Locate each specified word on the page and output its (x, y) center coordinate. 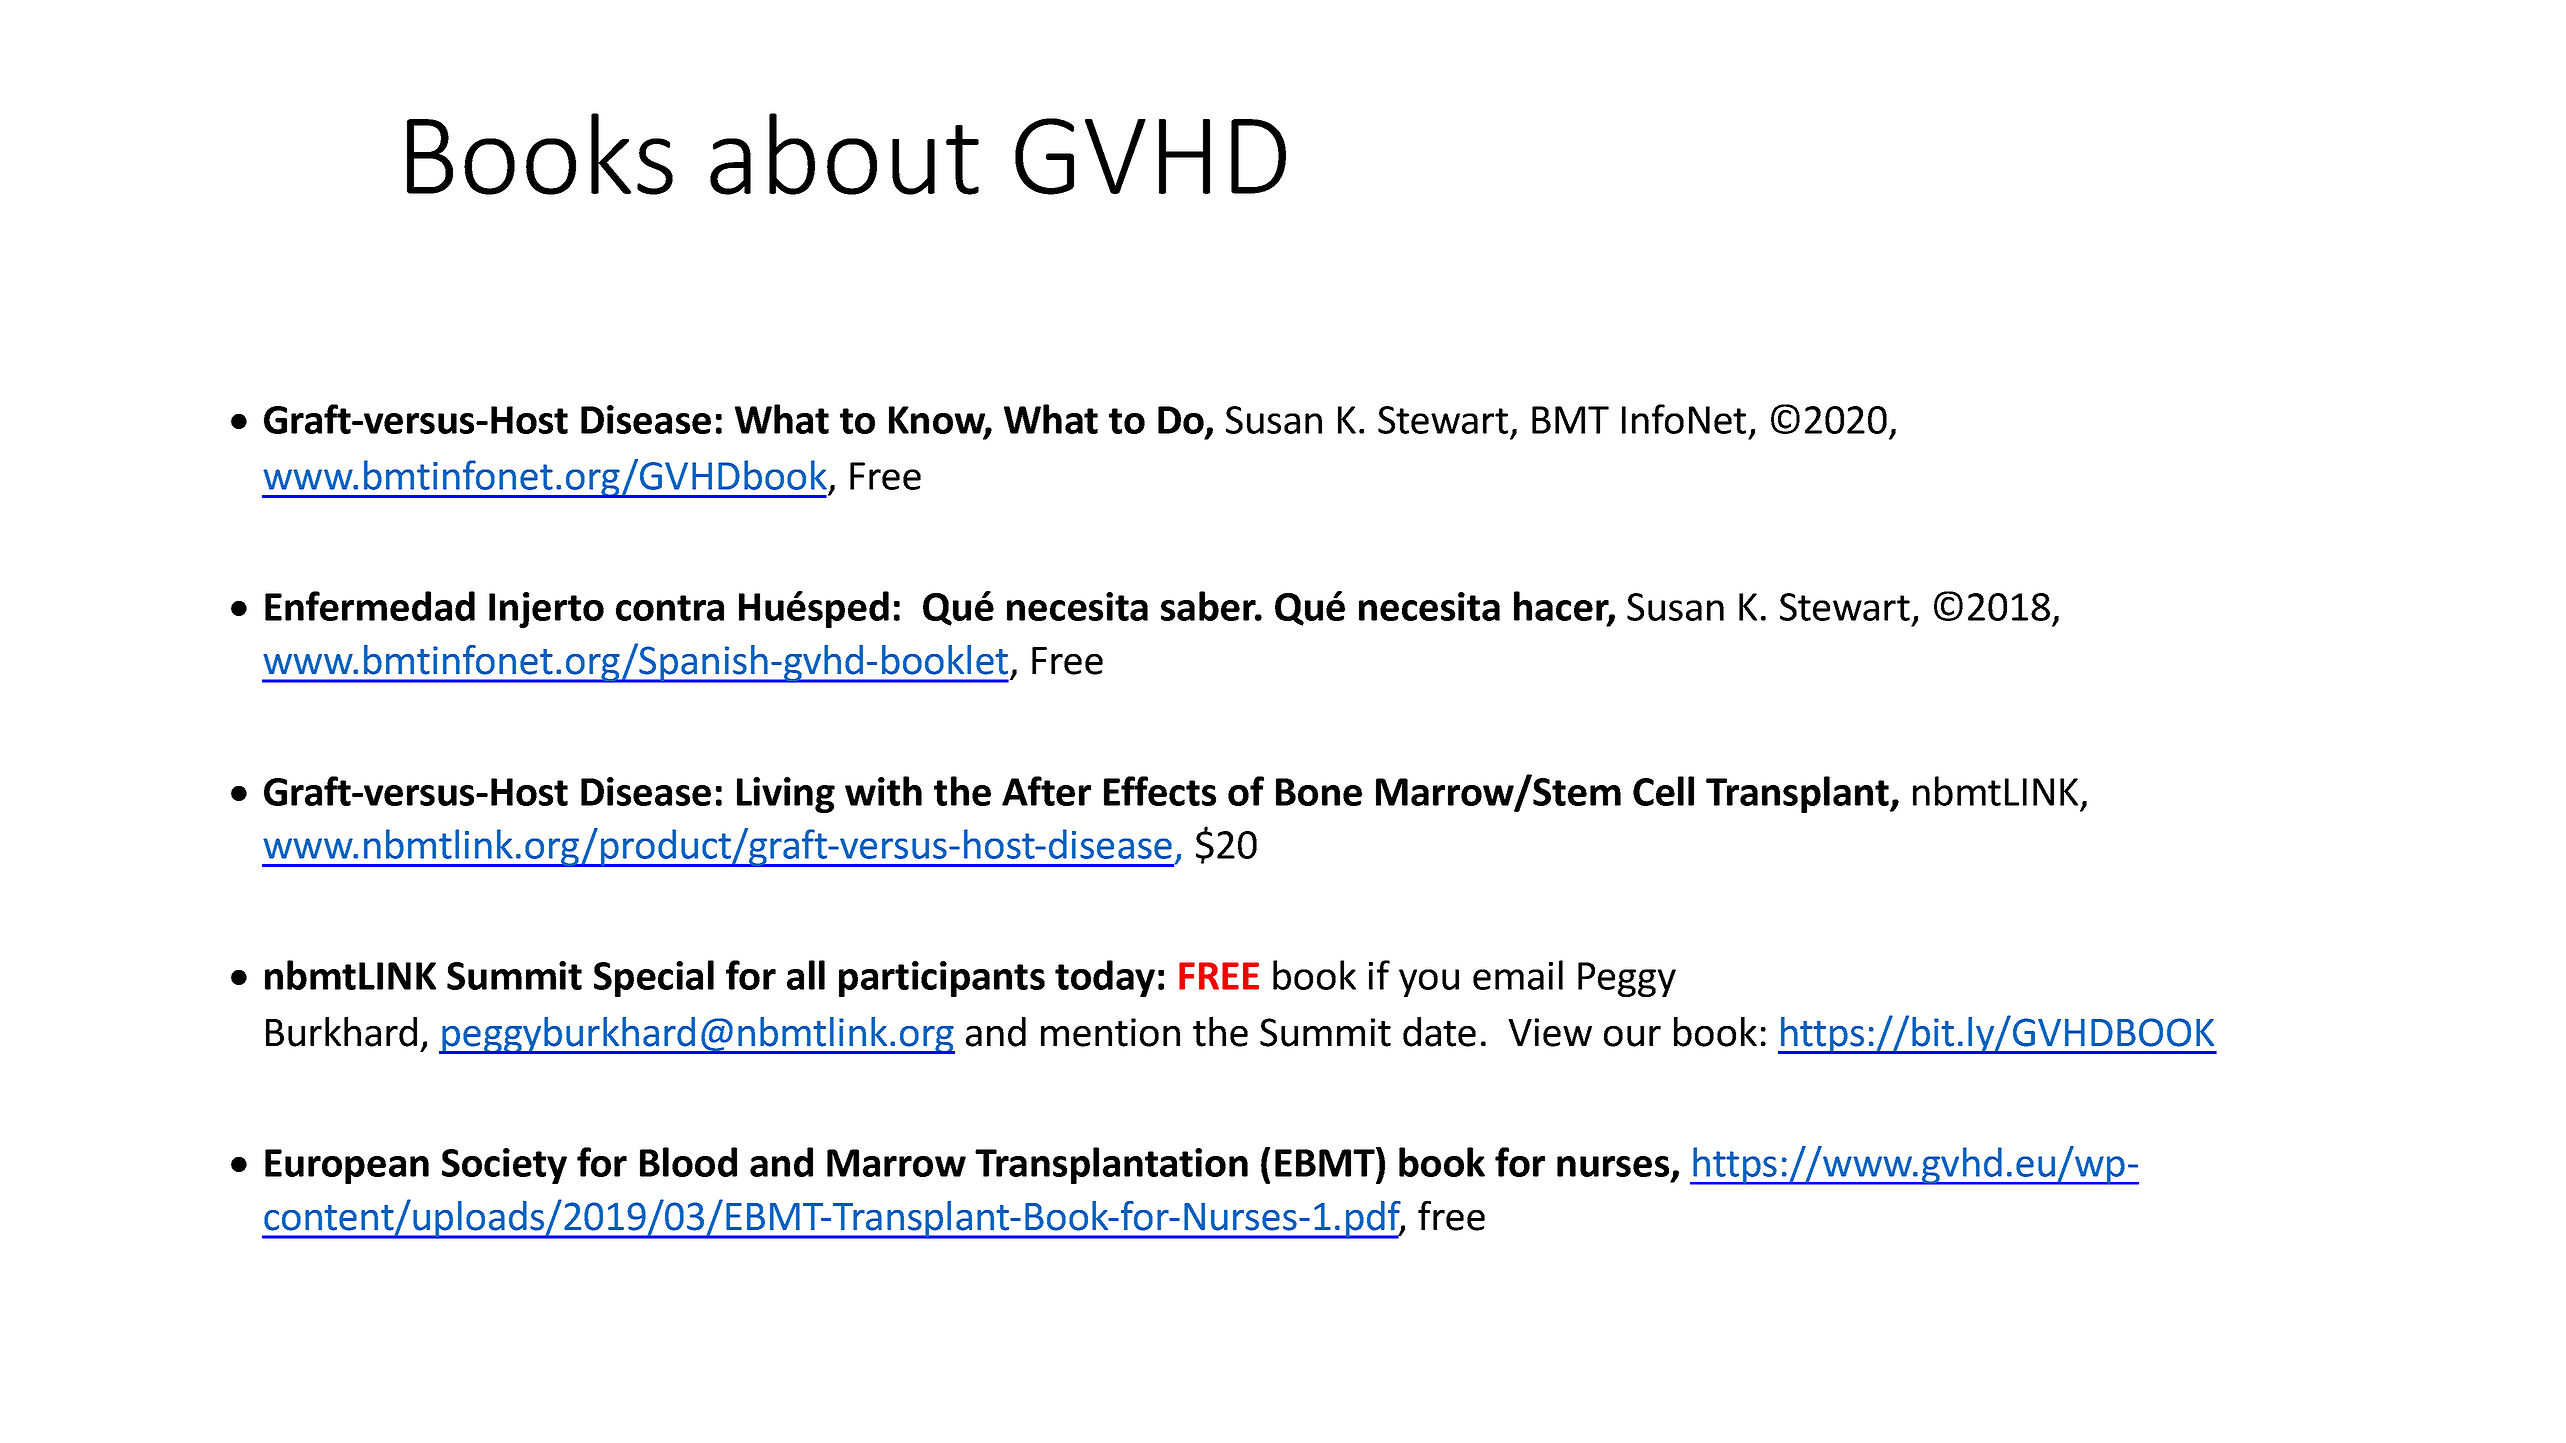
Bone (1319, 792)
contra (670, 608)
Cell (1663, 791)
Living (786, 795)
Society (504, 1166)
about (844, 154)
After (1046, 791)
